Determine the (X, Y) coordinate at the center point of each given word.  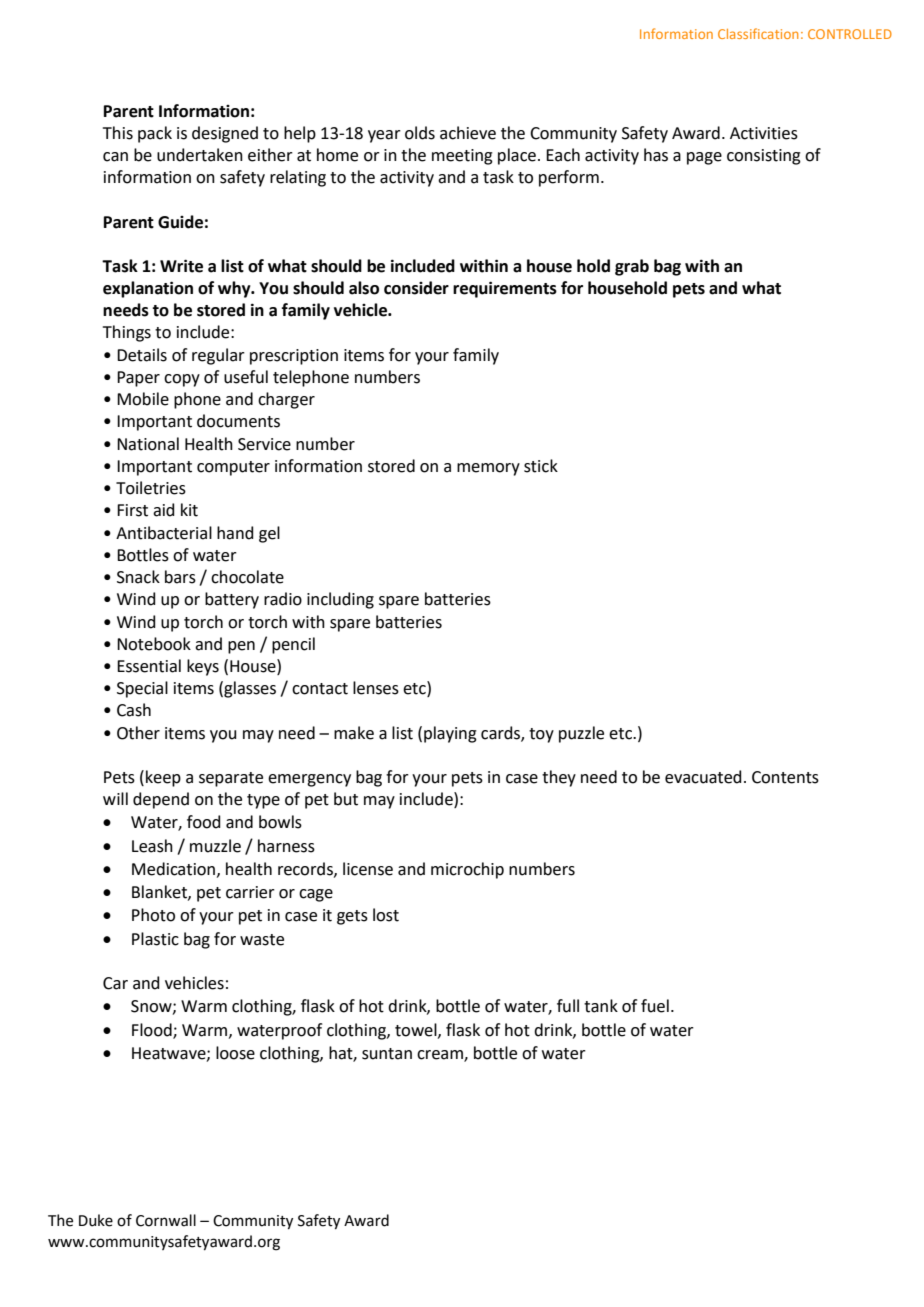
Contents (785, 777)
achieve (468, 133)
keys (203, 667)
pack (155, 134)
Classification (758, 33)
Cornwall (166, 1220)
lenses (376, 688)
